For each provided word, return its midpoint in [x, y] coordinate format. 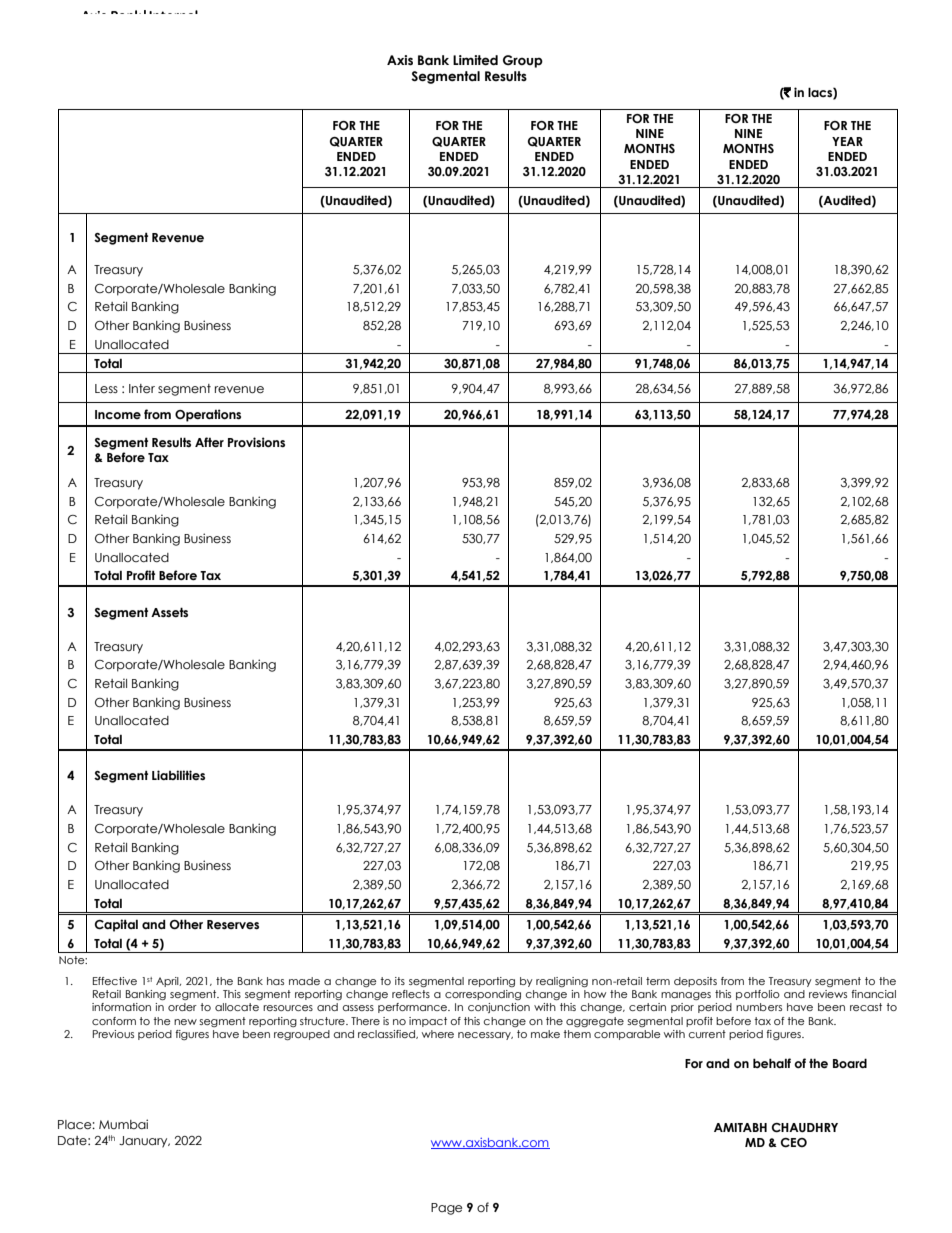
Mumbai [123, 1124]
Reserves [233, 924]
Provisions [256, 442]
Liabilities [178, 775]
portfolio [758, 995]
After [209, 442]
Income [118, 415]
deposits [695, 982]
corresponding [483, 995]
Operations [208, 415]
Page [446, 1209]
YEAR [847, 141]
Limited [475, 60]
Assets [169, 612]
